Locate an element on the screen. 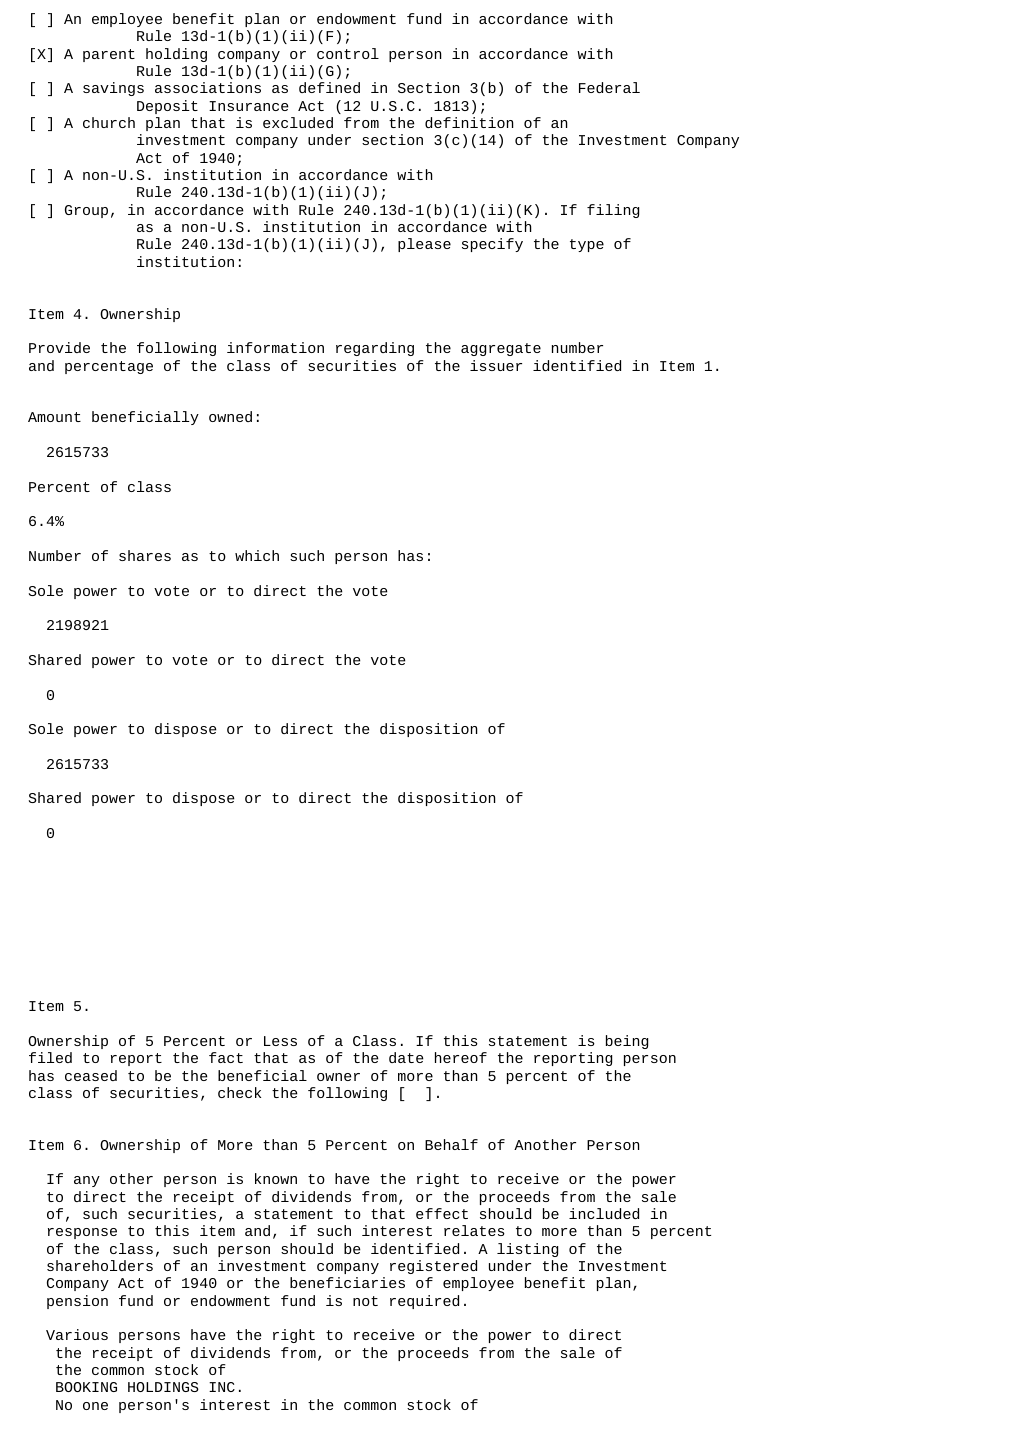  aggregate is located at coordinates (501, 349).
